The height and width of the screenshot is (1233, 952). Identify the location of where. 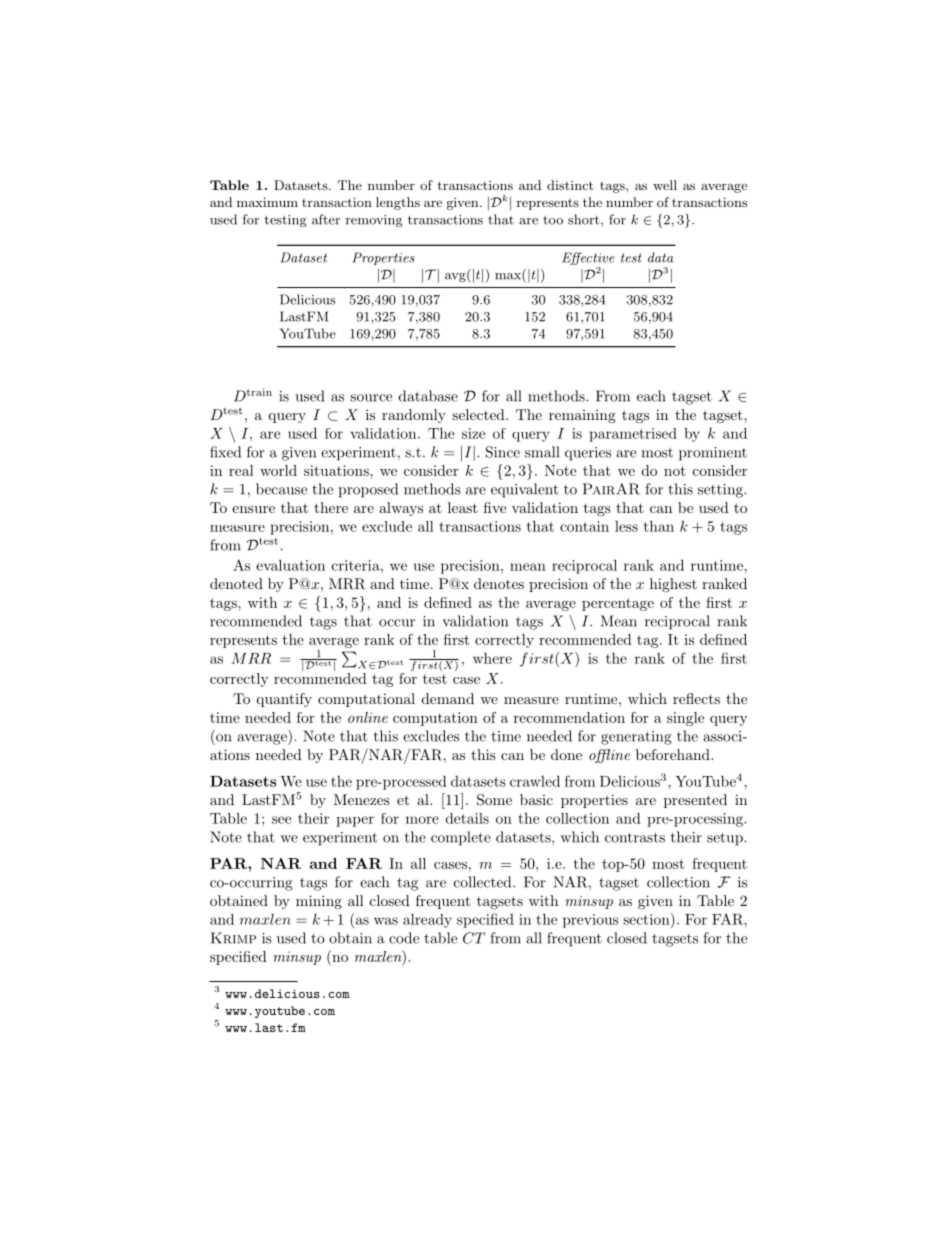
(492, 658).
